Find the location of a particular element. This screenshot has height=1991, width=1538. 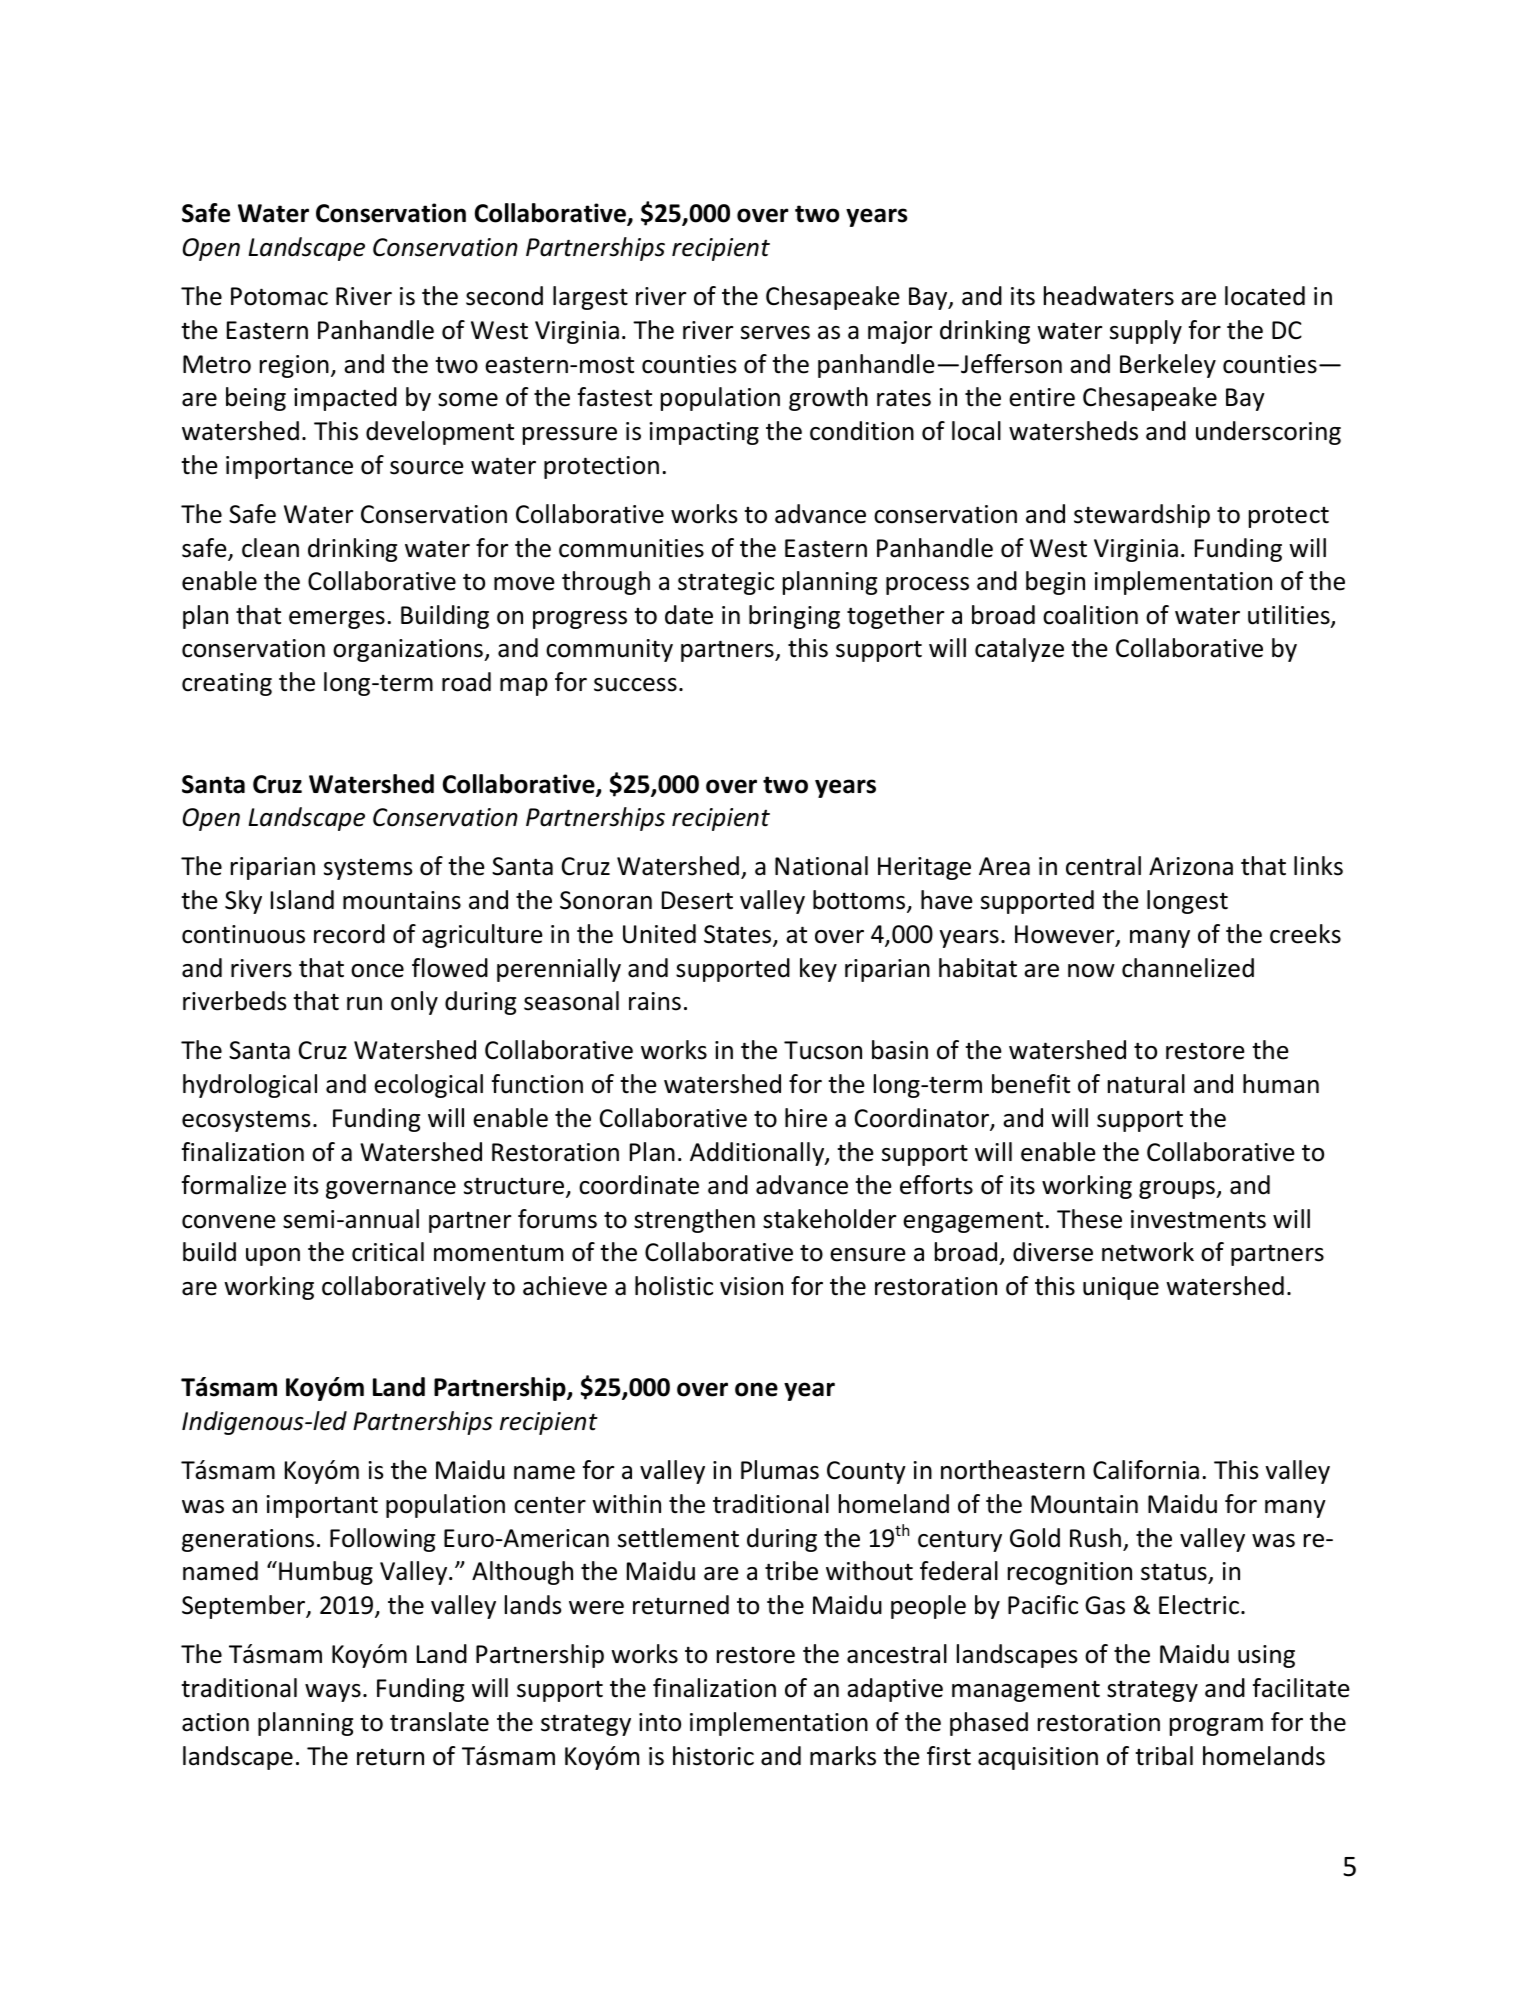

Tucson is located at coordinates (823, 1050).
